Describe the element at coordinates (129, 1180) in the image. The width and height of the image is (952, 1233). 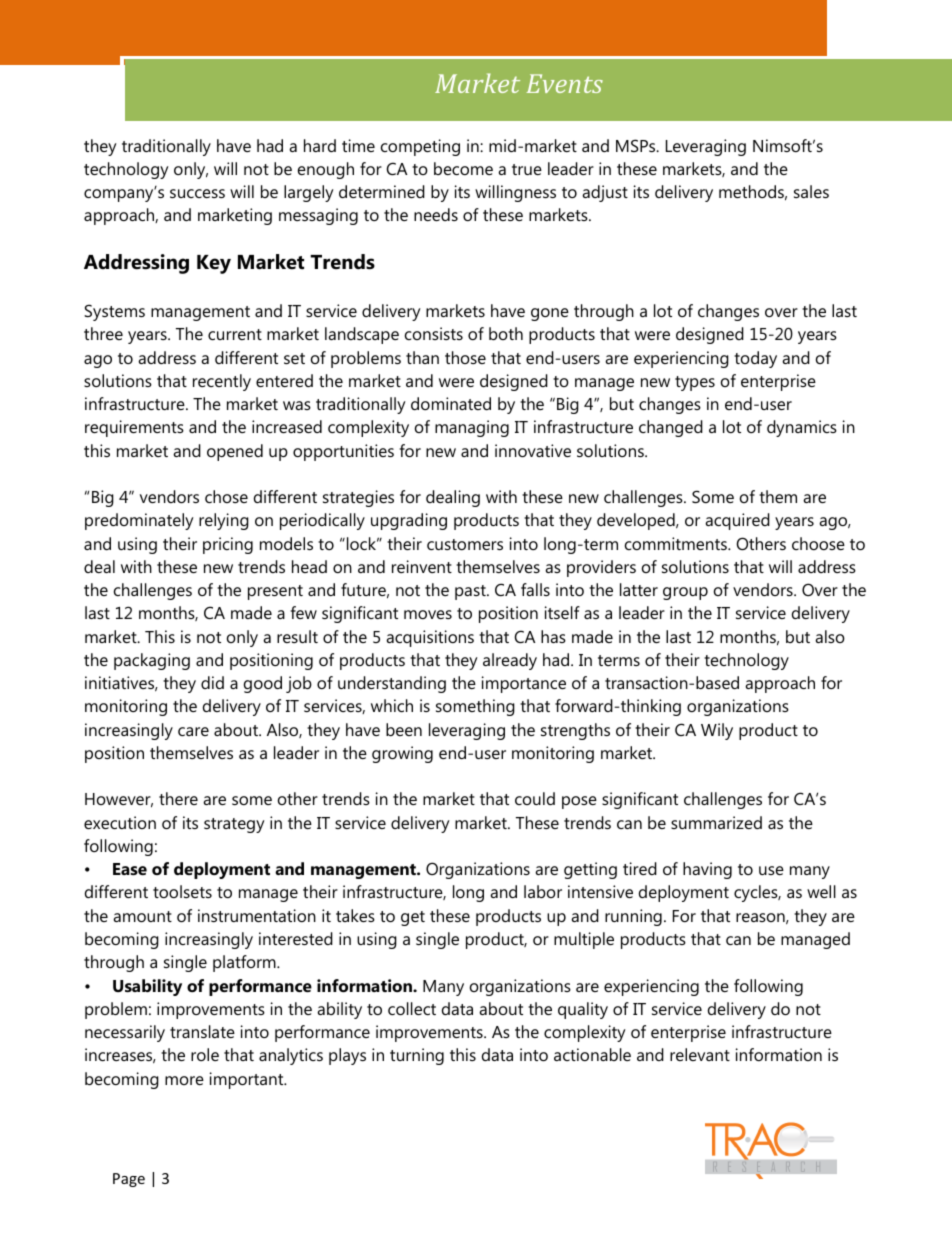
I see `Page` at that location.
